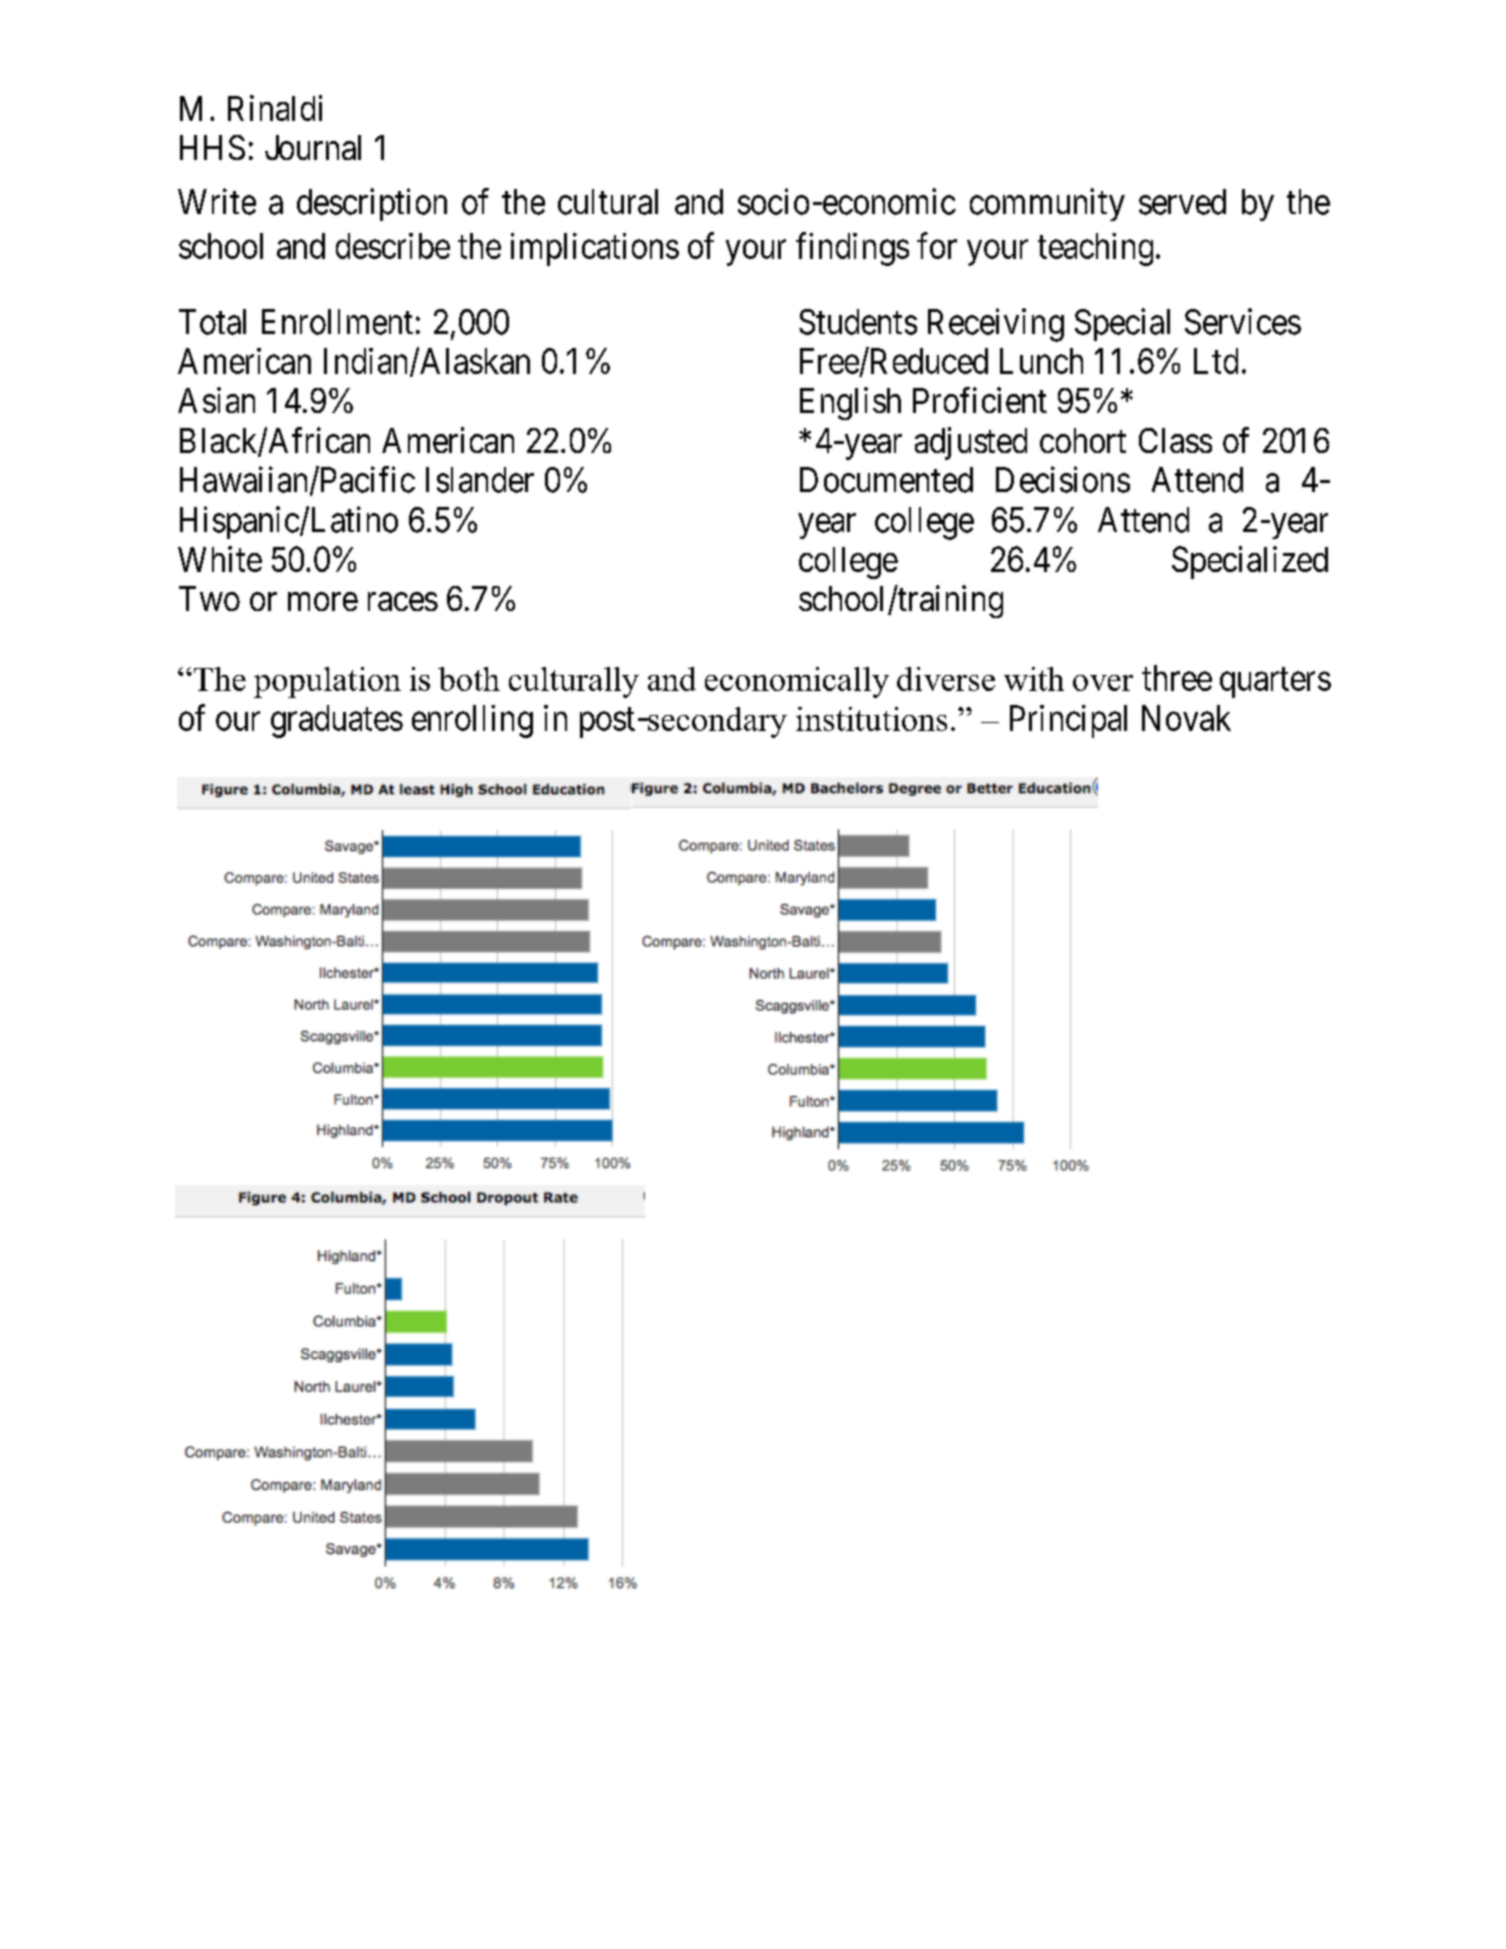  What do you see at coordinates (595, 249) in the screenshot?
I see `implications` at bounding box center [595, 249].
